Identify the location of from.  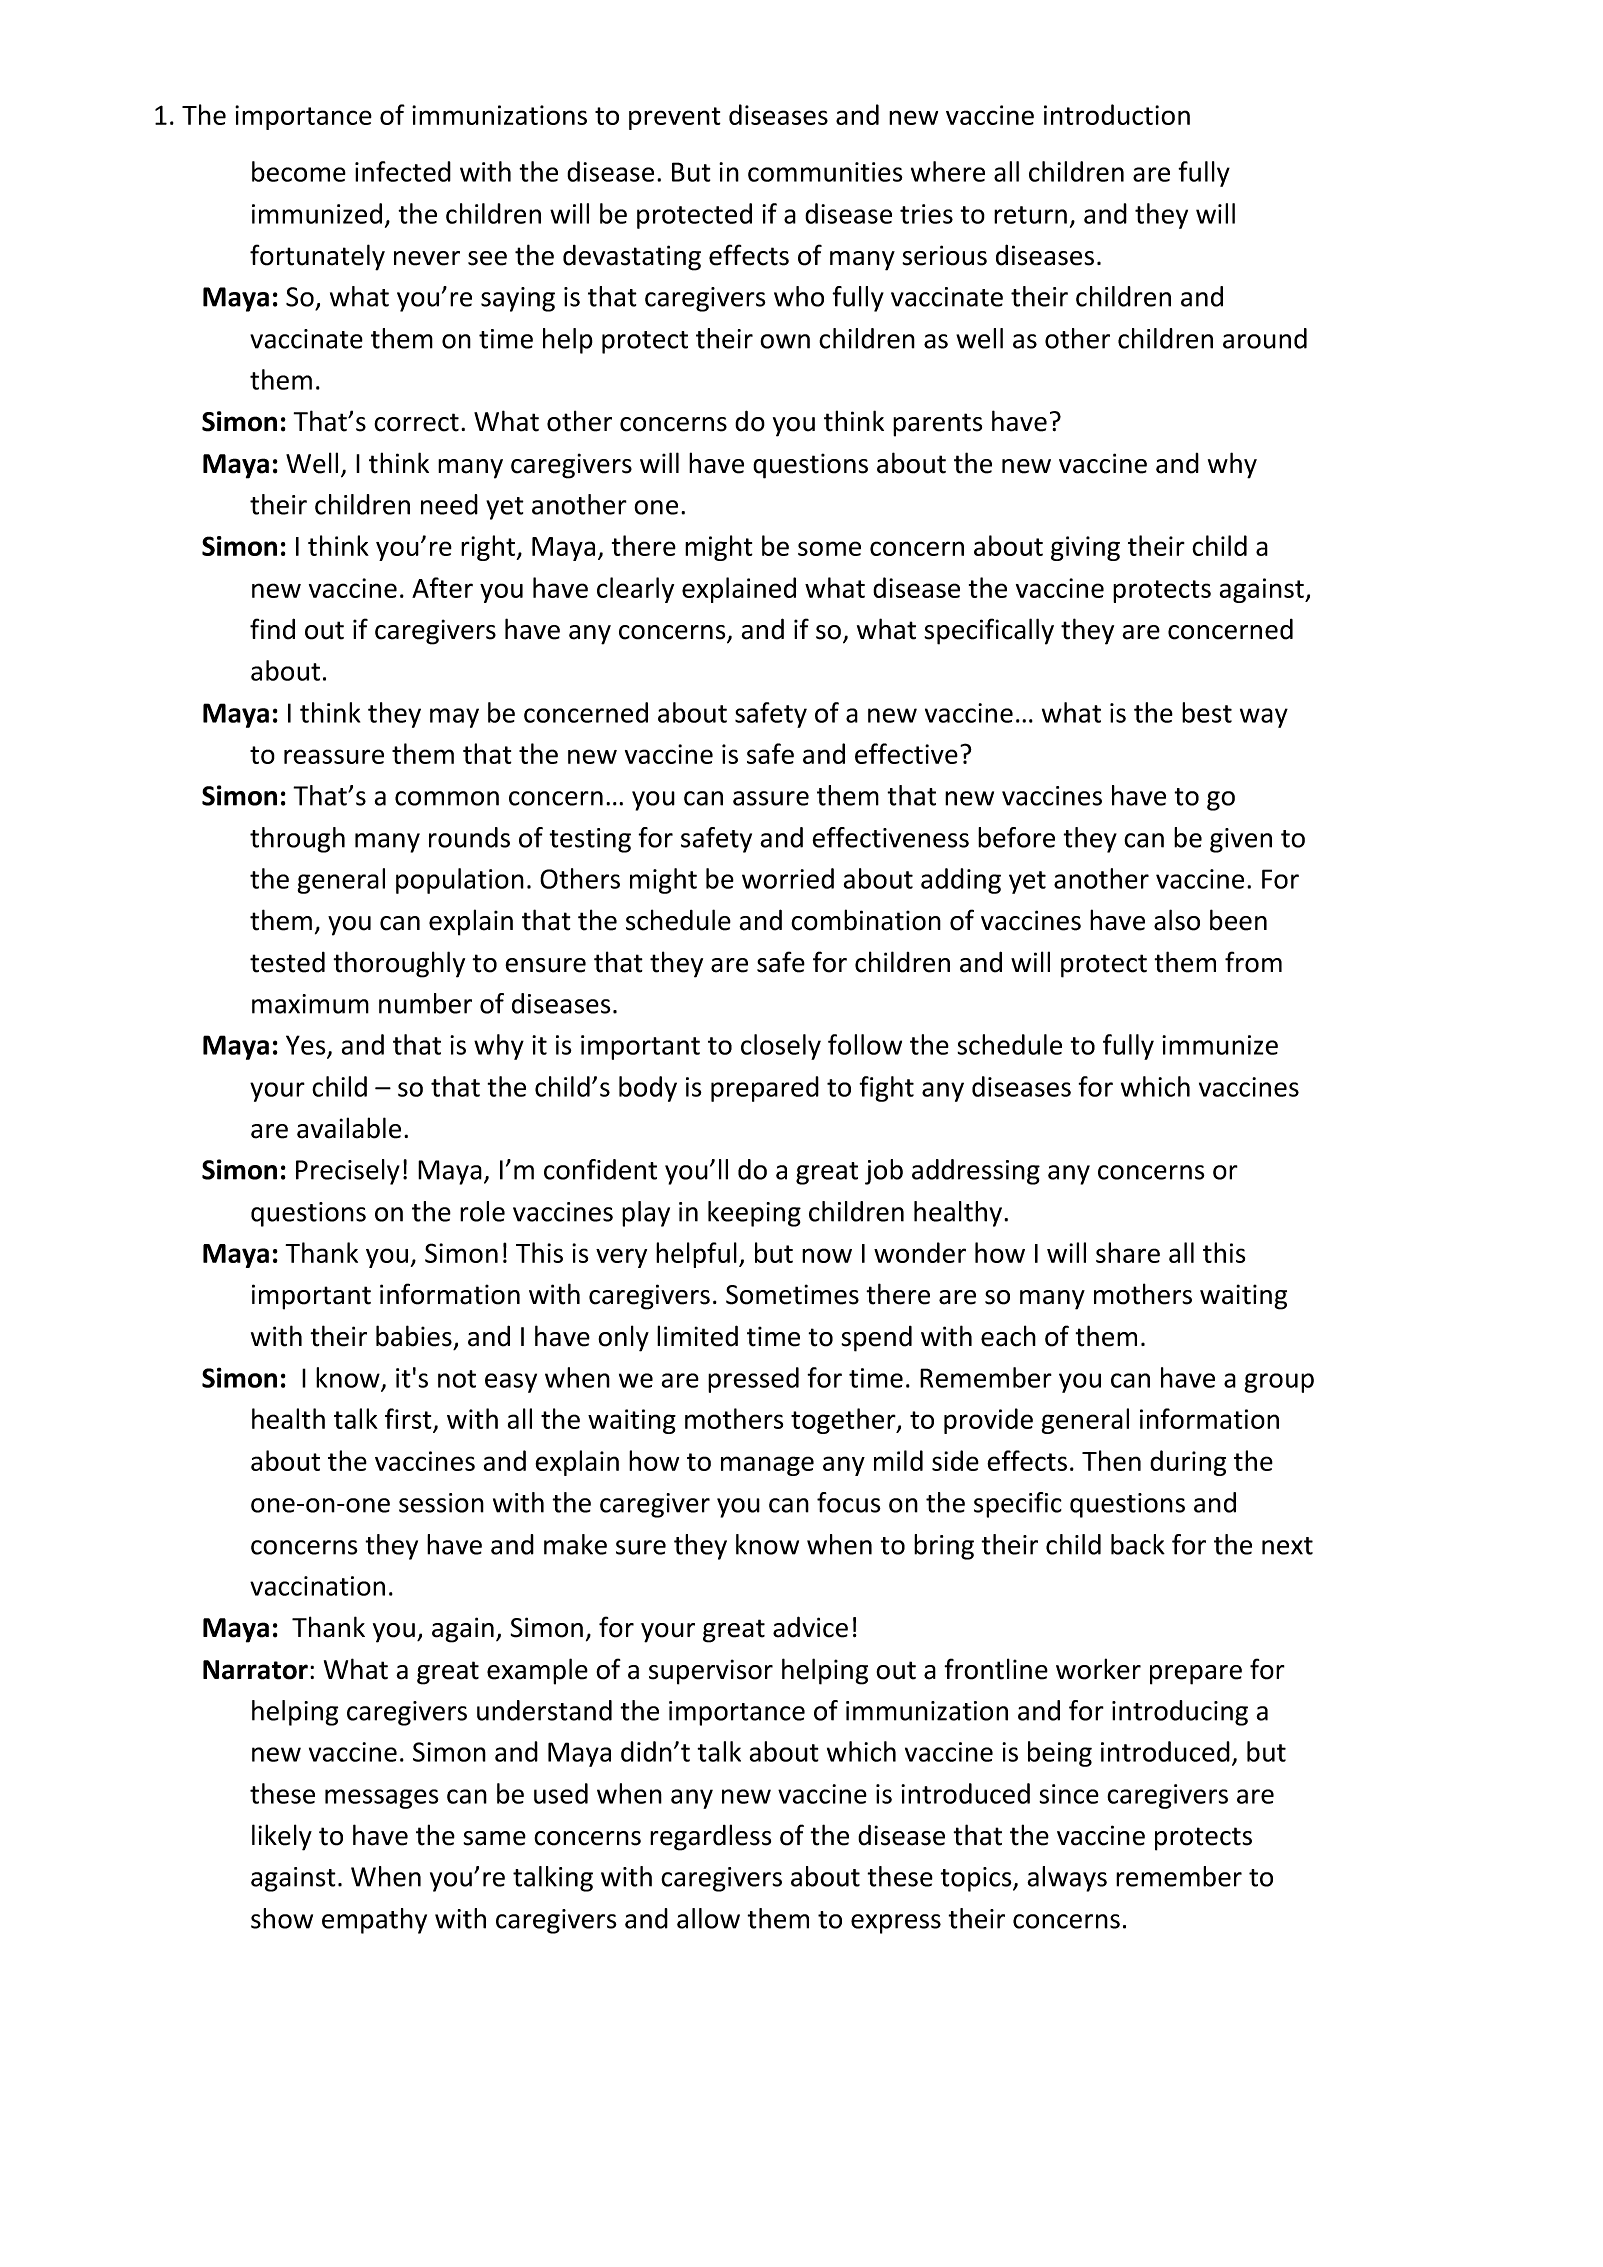
(1253, 962).
